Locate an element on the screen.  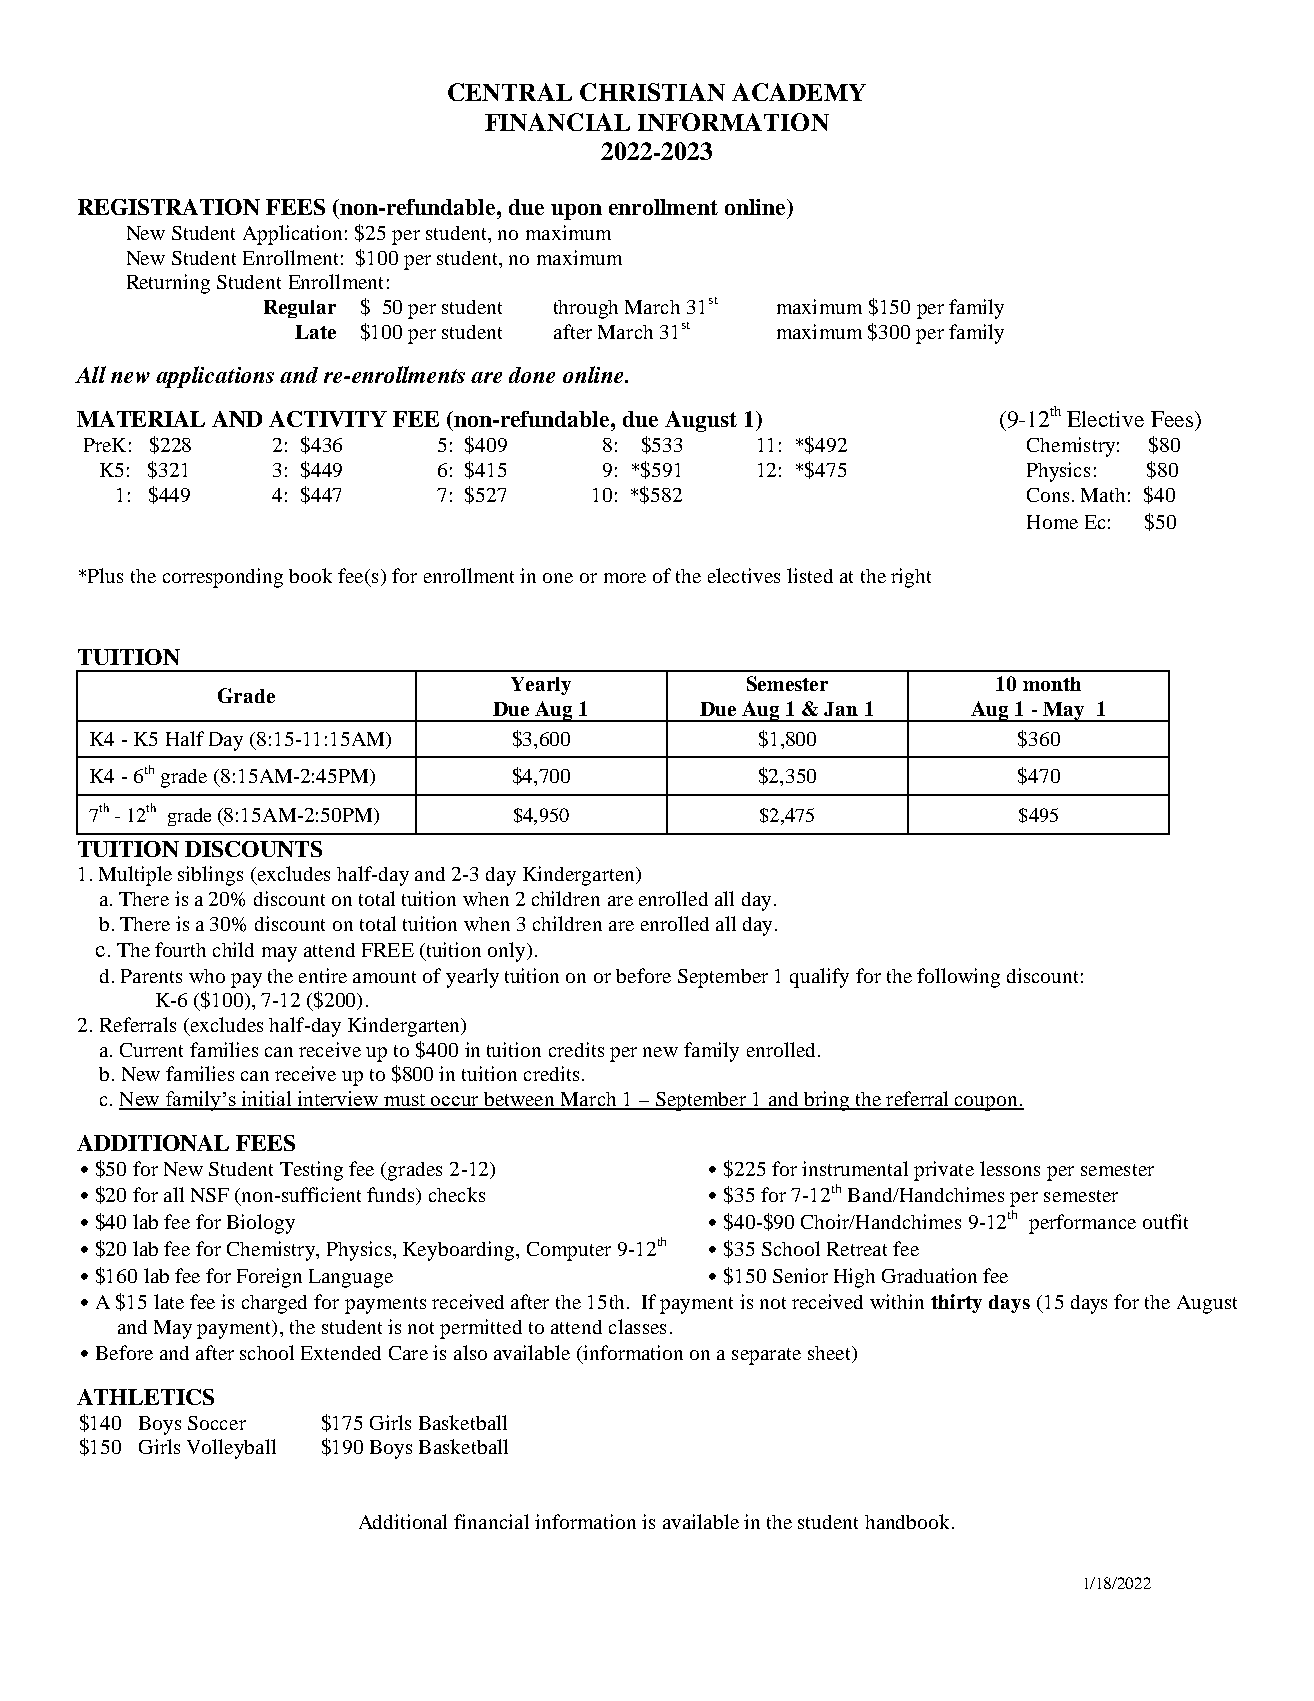
Soccer is located at coordinates (217, 1423).
